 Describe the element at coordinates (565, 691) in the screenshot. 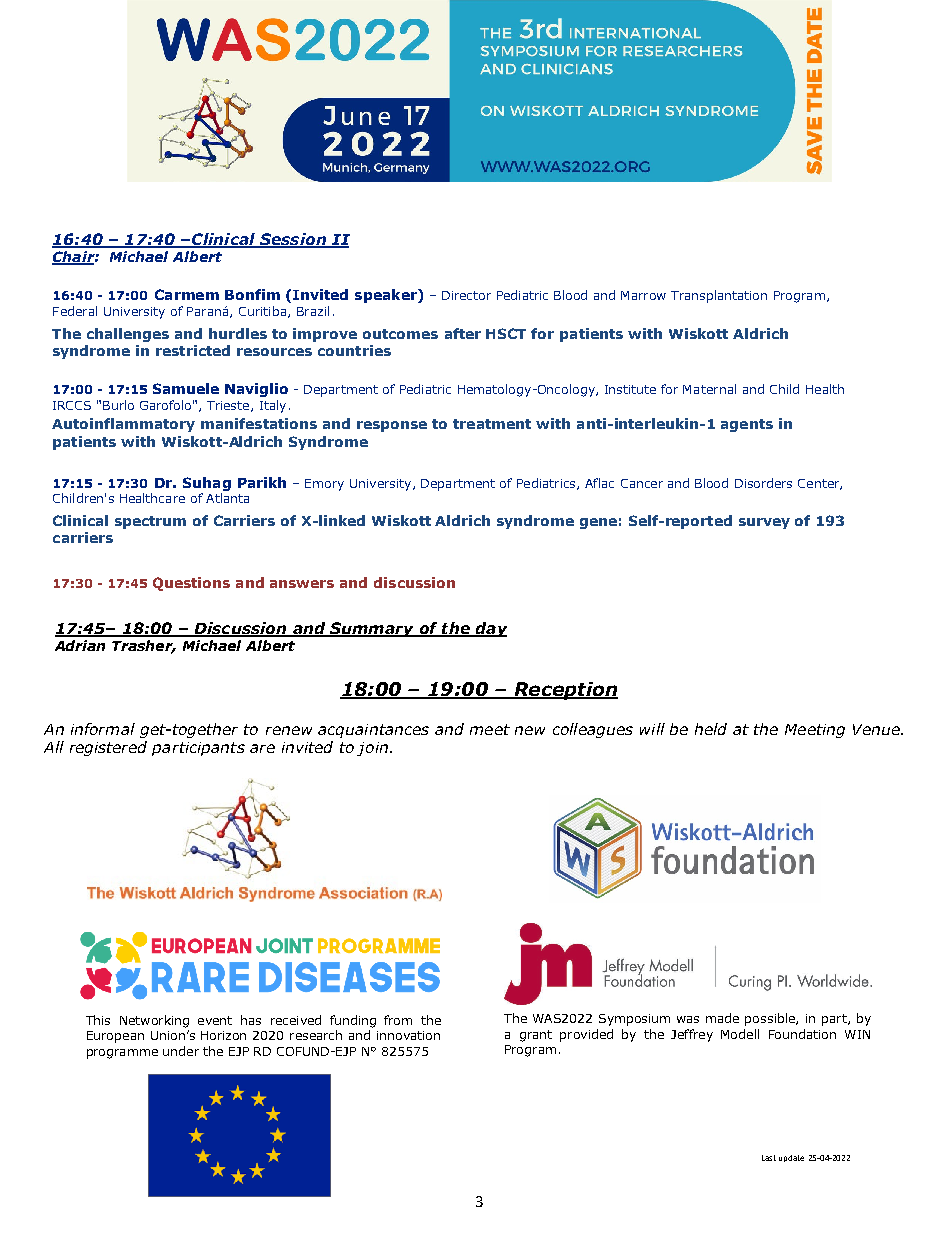

I see `Reception` at that location.
